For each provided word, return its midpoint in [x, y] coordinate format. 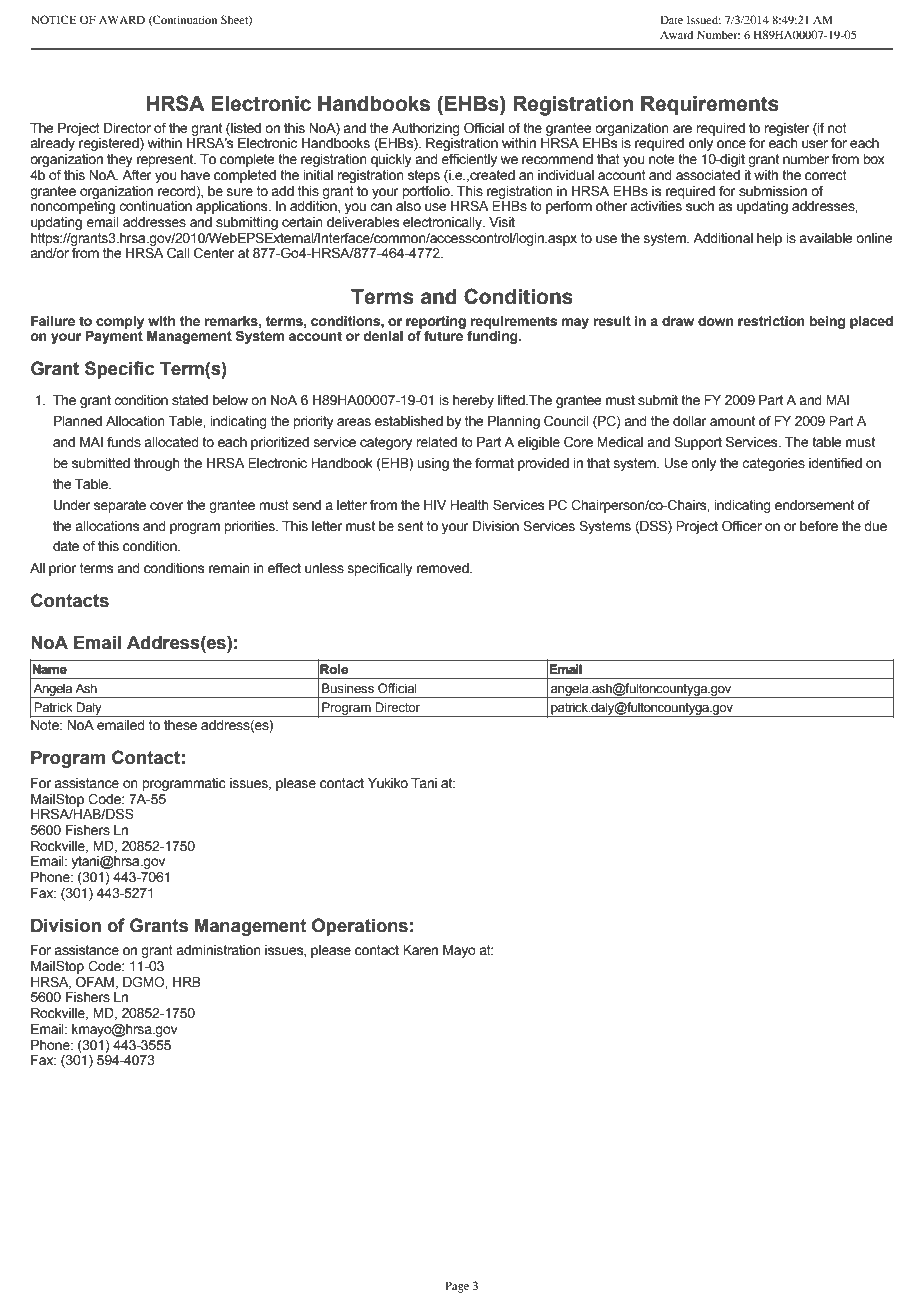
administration [218, 950]
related [436, 442]
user [815, 144]
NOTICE [54, 19]
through [157, 464]
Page [457, 1287]
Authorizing [426, 129]
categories [773, 464]
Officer [742, 526]
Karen [420, 950]
